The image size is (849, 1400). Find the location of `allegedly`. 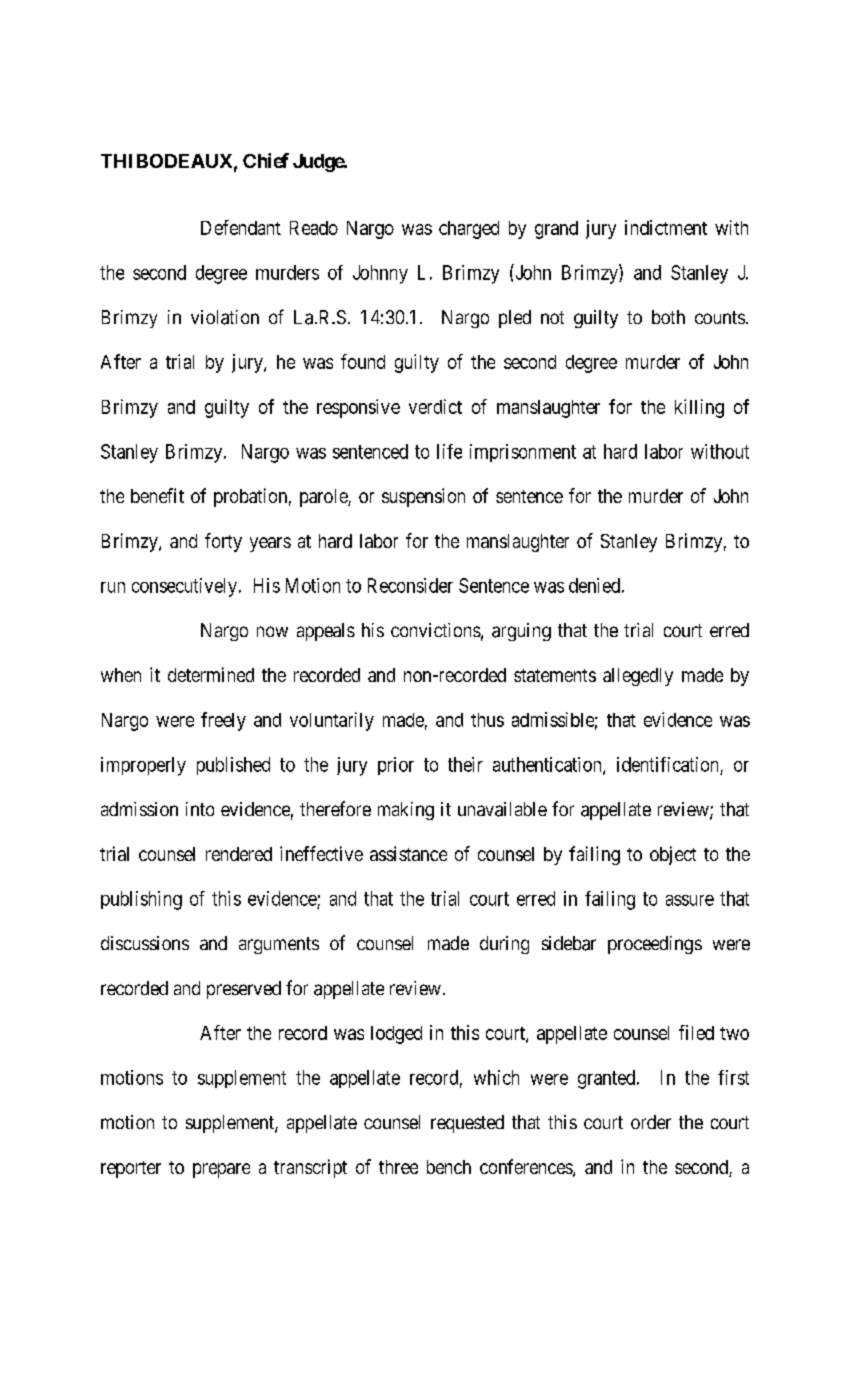

allegedly is located at coordinates (638, 677).
